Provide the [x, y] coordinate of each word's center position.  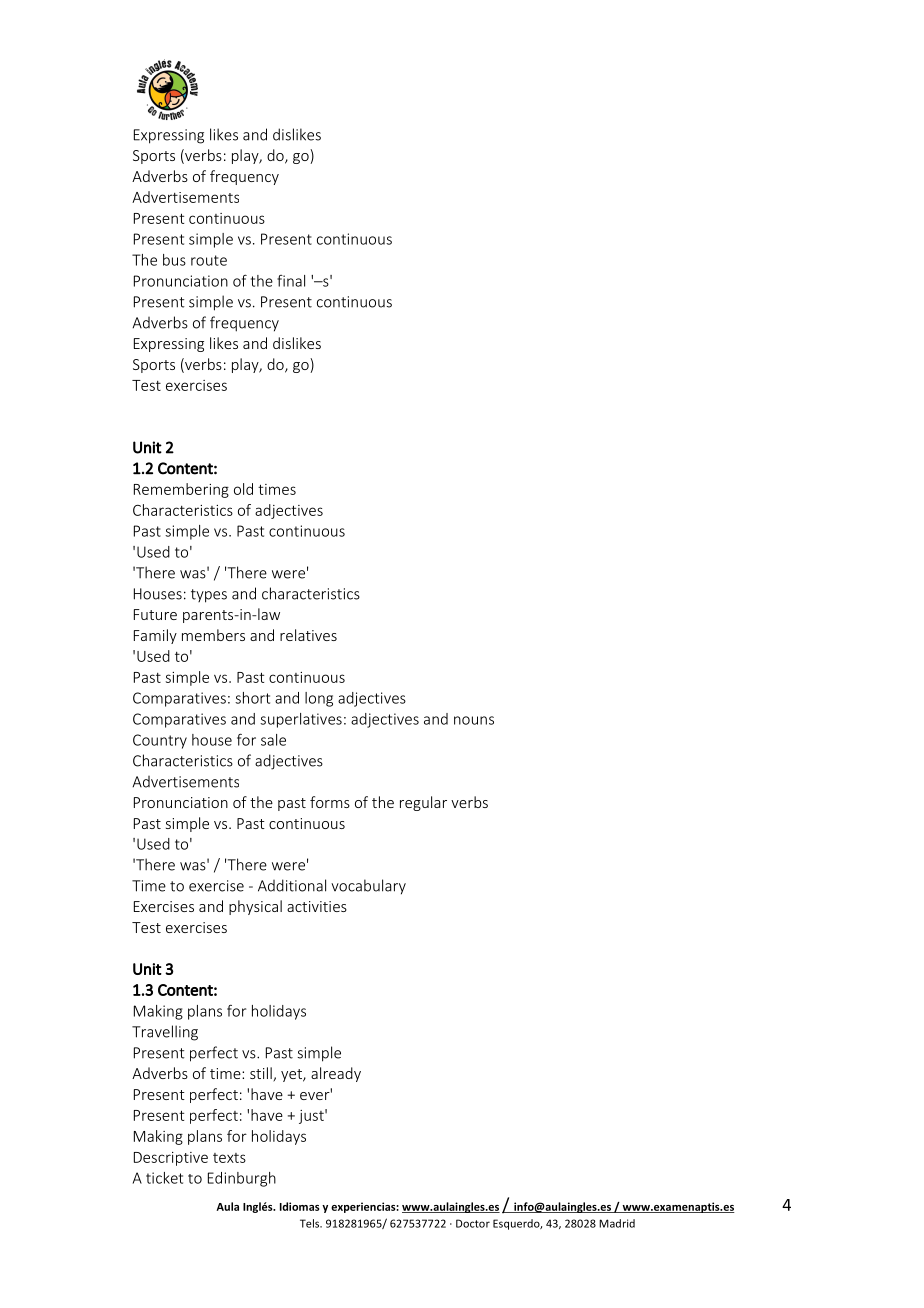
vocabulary [368, 887]
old [243, 489]
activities [317, 906]
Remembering [181, 490]
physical [255, 907]
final [291, 281]
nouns [474, 720]
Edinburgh [242, 1179]
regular [423, 803]
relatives [308, 635]
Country [160, 741]
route [209, 260]
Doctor [473, 1223]
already [336, 1074]
